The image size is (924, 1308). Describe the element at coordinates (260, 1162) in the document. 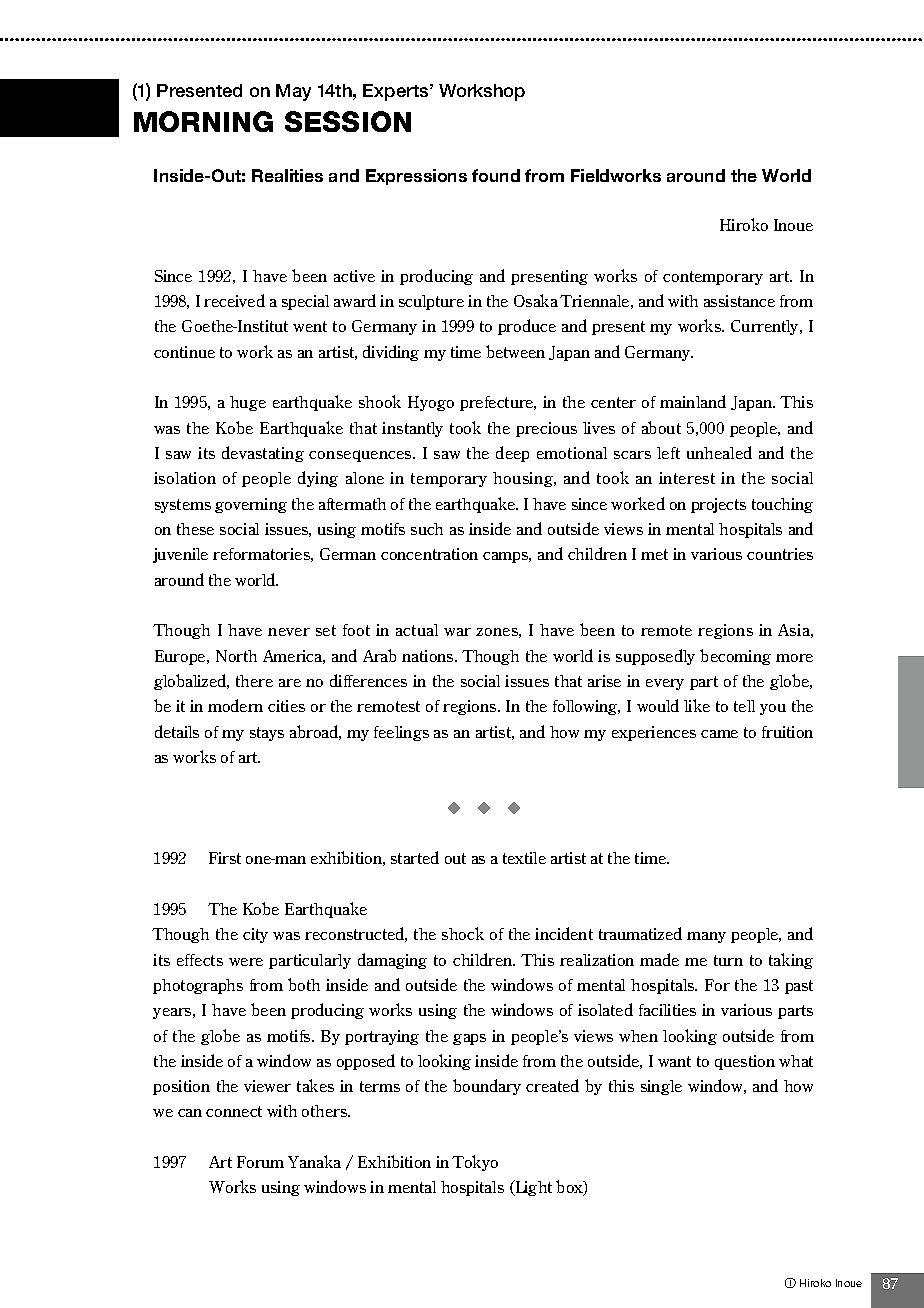

I see `Forum` at that location.
